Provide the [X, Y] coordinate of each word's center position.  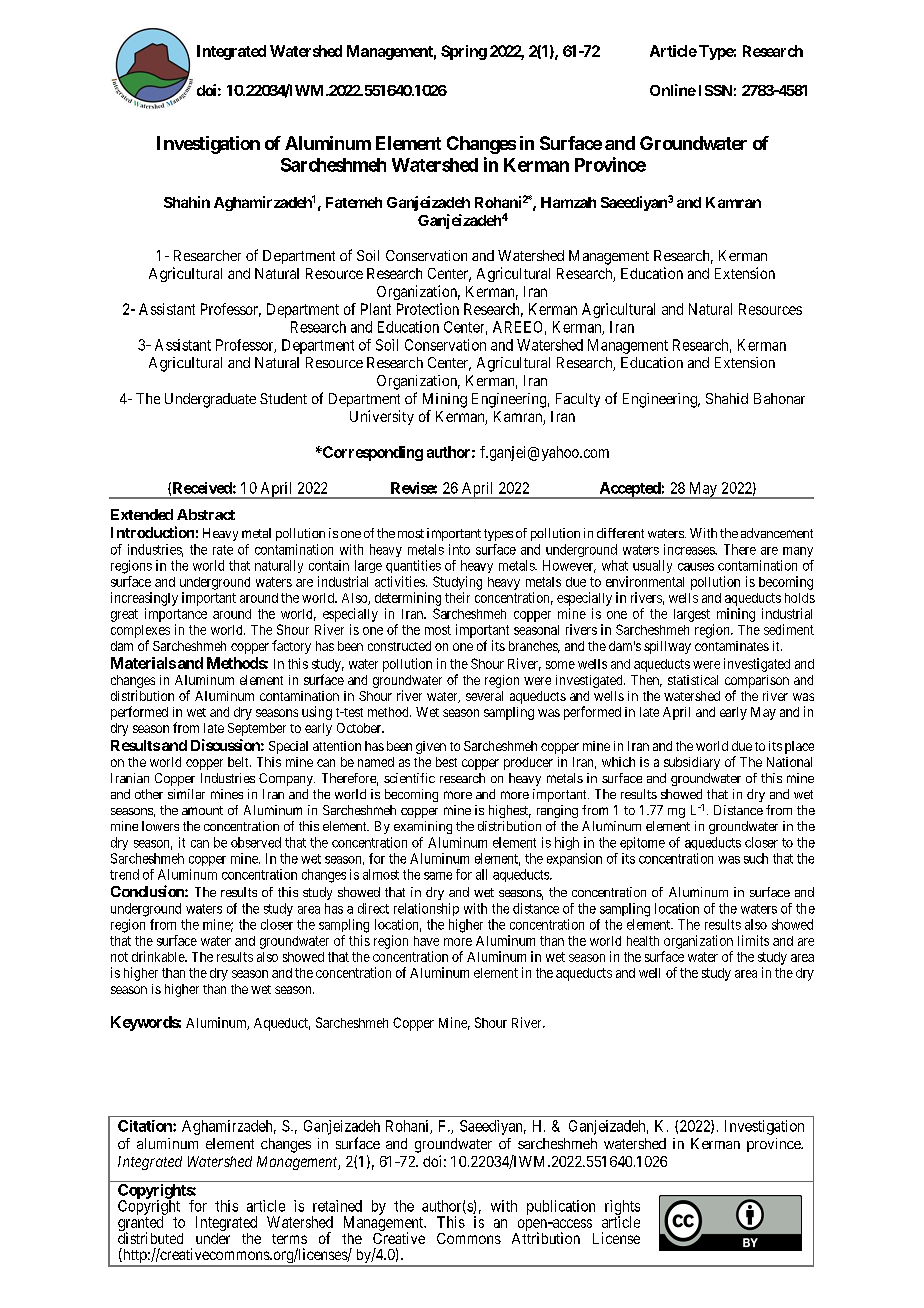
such [756, 858]
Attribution [546, 1238]
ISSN [715, 90]
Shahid [727, 398]
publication [561, 1207]
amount [202, 810]
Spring [464, 52]
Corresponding [372, 453]
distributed [150, 1238]
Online [673, 90]
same [438, 876]
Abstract [206, 514]
